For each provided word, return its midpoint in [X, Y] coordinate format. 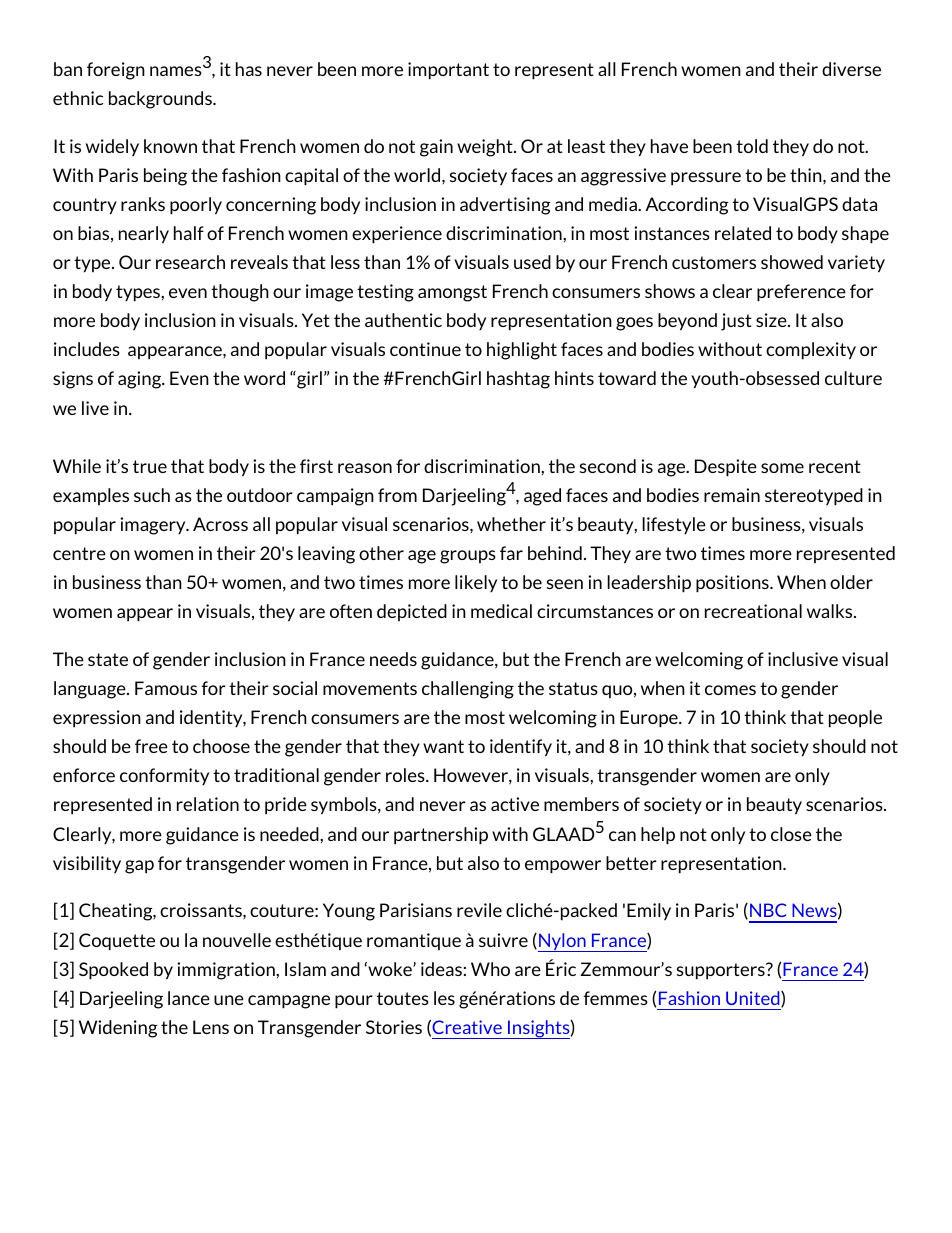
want [443, 746]
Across [220, 524]
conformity [164, 776]
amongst [452, 293]
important [448, 71]
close [791, 834]
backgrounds [161, 100]
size [772, 320]
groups [468, 557]
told [752, 146]
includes [87, 349]
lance [189, 998]
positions [733, 584]
